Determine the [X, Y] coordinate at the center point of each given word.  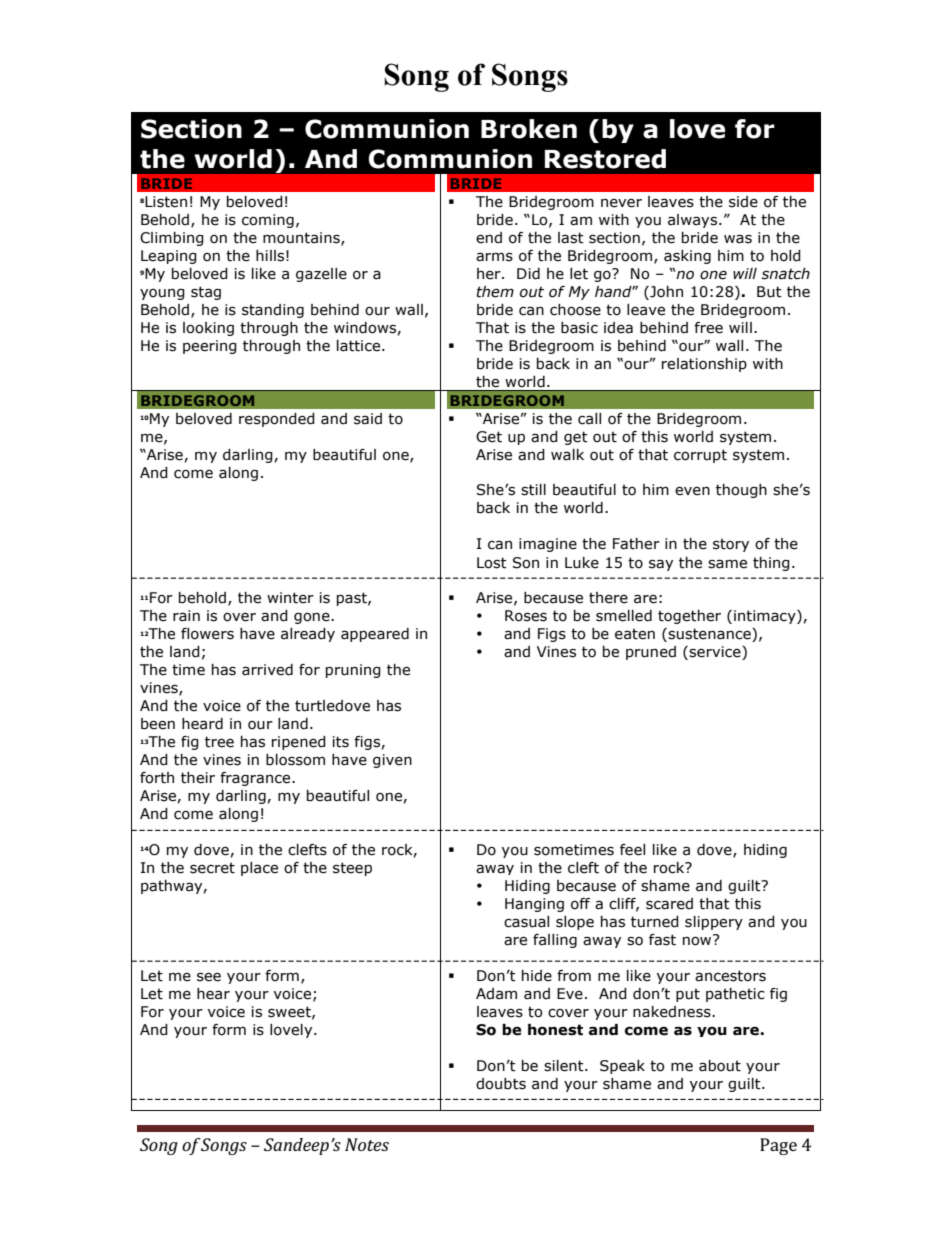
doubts [501, 1084]
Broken [529, 129]
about [720, 1066]
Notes [367, 1144]
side [743, 202]
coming [268, 221]
